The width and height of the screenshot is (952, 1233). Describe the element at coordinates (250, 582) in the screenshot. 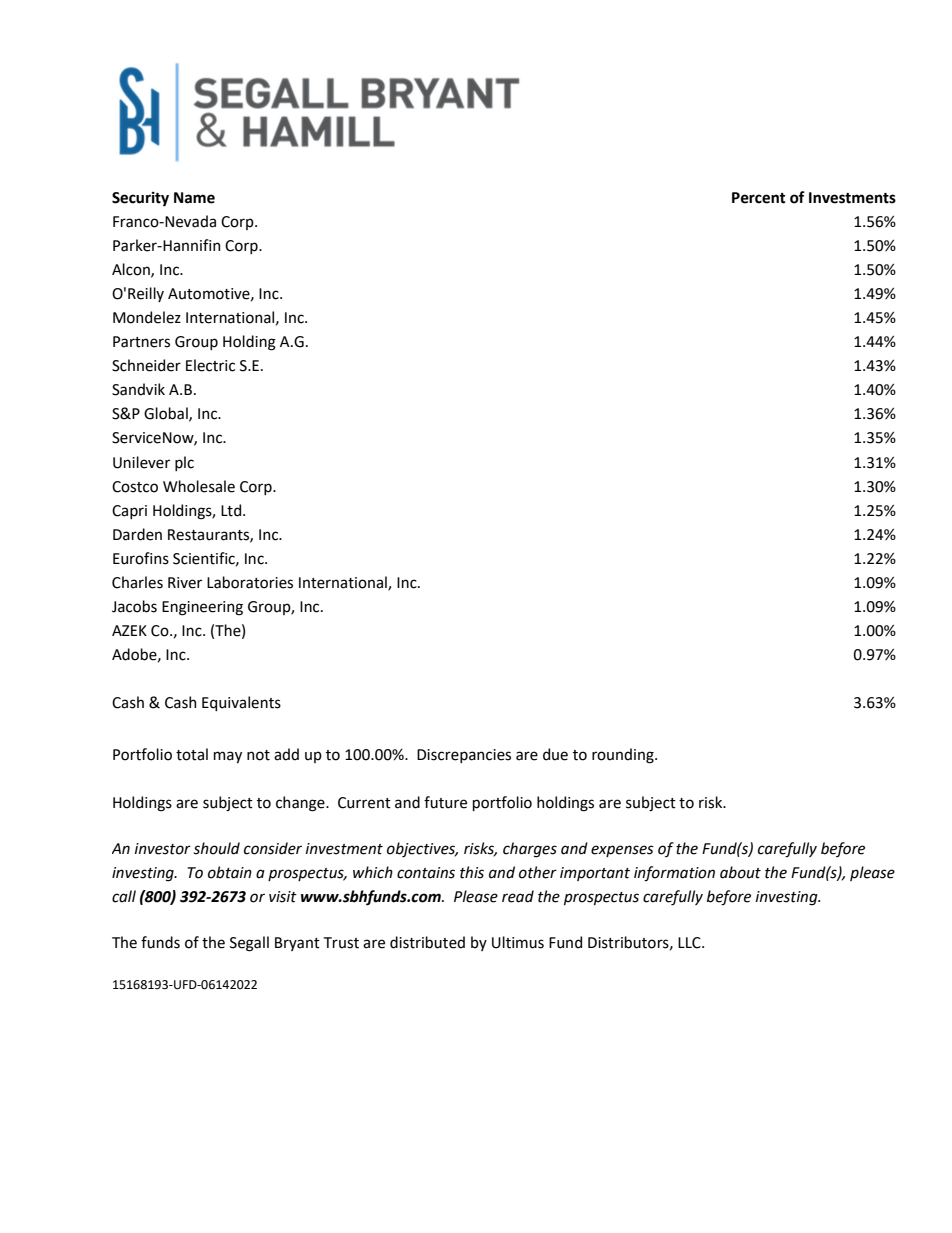

I see `Laboratories` at that location.
